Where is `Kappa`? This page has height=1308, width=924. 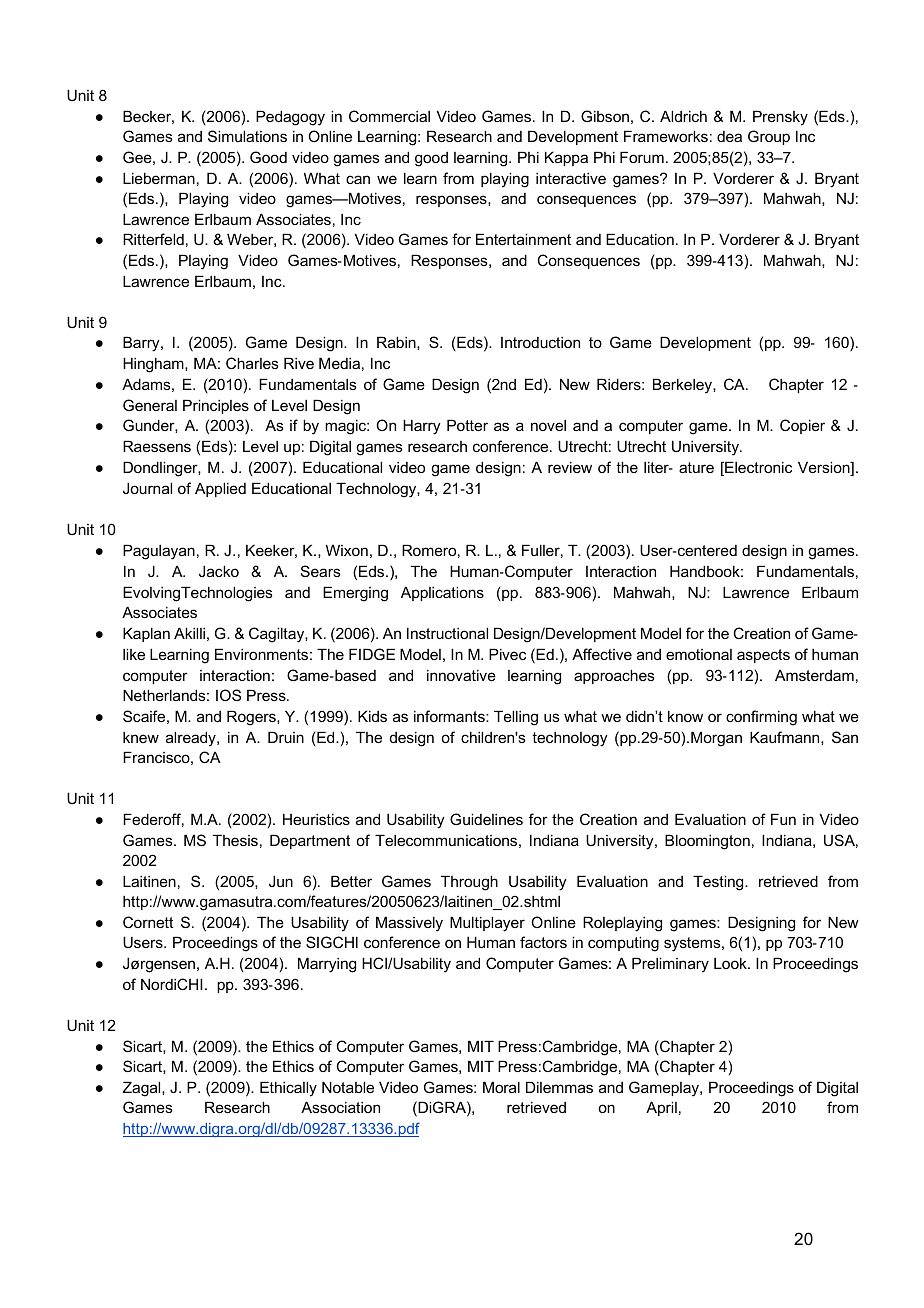 Kappa is located at coordinates (566, 158).
